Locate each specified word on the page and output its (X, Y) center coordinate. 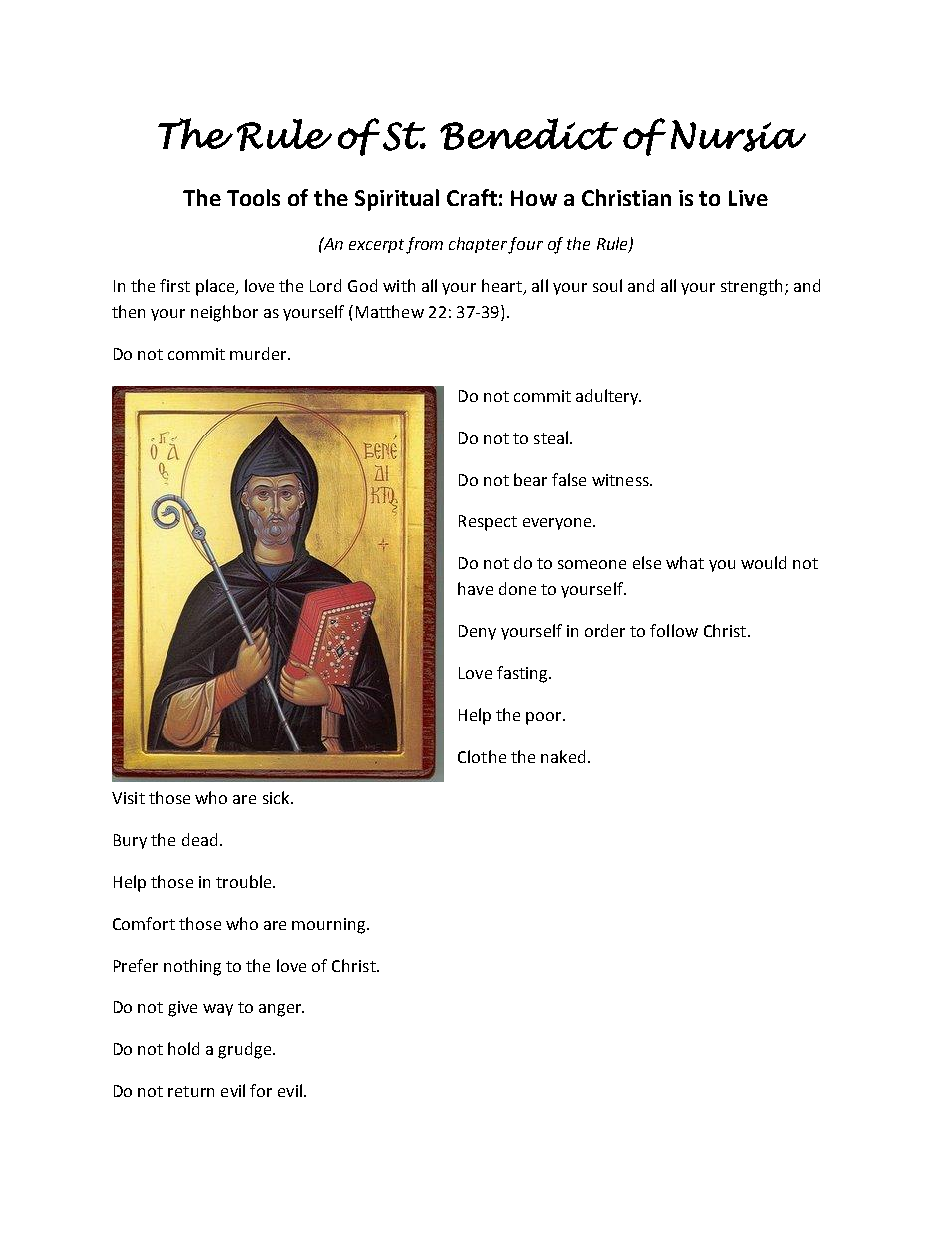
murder (259, 353)
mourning (330, 926)
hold (183, 1048)
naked (563, 756)
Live (748, 198)
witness (621, 480)
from (424, 245)
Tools (253, 197)
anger (281, 1010)
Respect (488, 523)
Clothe (482, 756)
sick (277, 797)
